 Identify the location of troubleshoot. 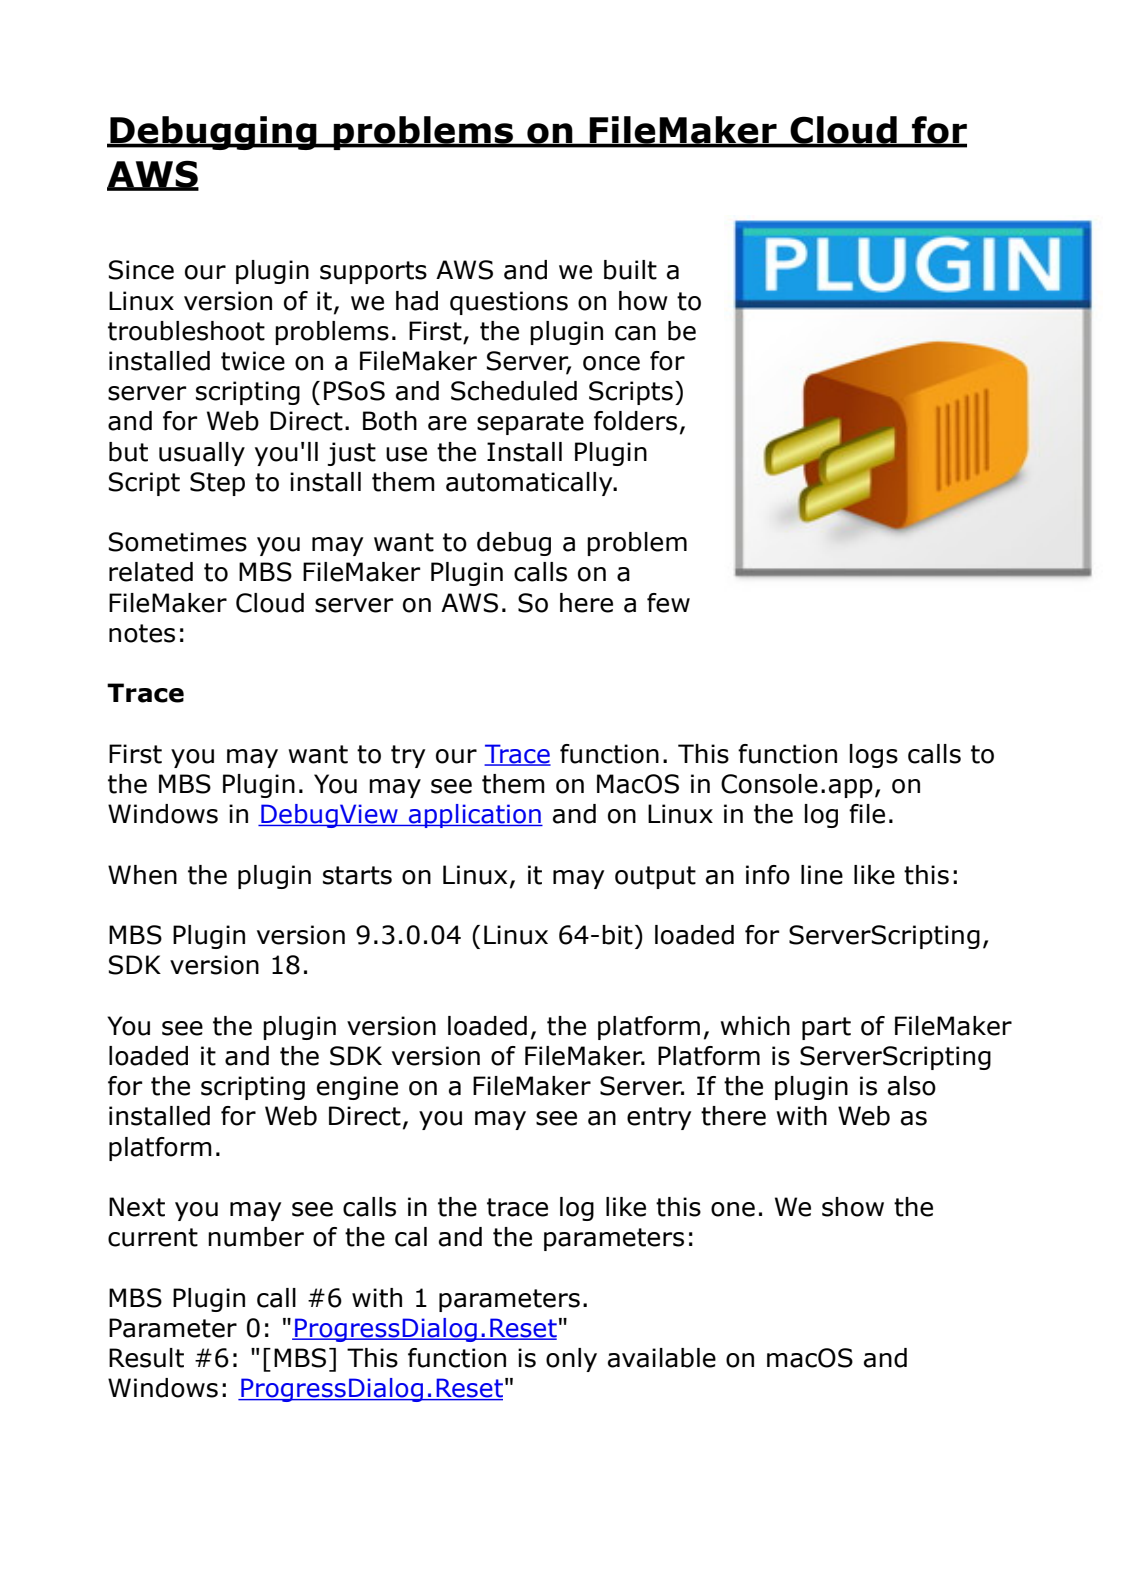
(186, 331).
